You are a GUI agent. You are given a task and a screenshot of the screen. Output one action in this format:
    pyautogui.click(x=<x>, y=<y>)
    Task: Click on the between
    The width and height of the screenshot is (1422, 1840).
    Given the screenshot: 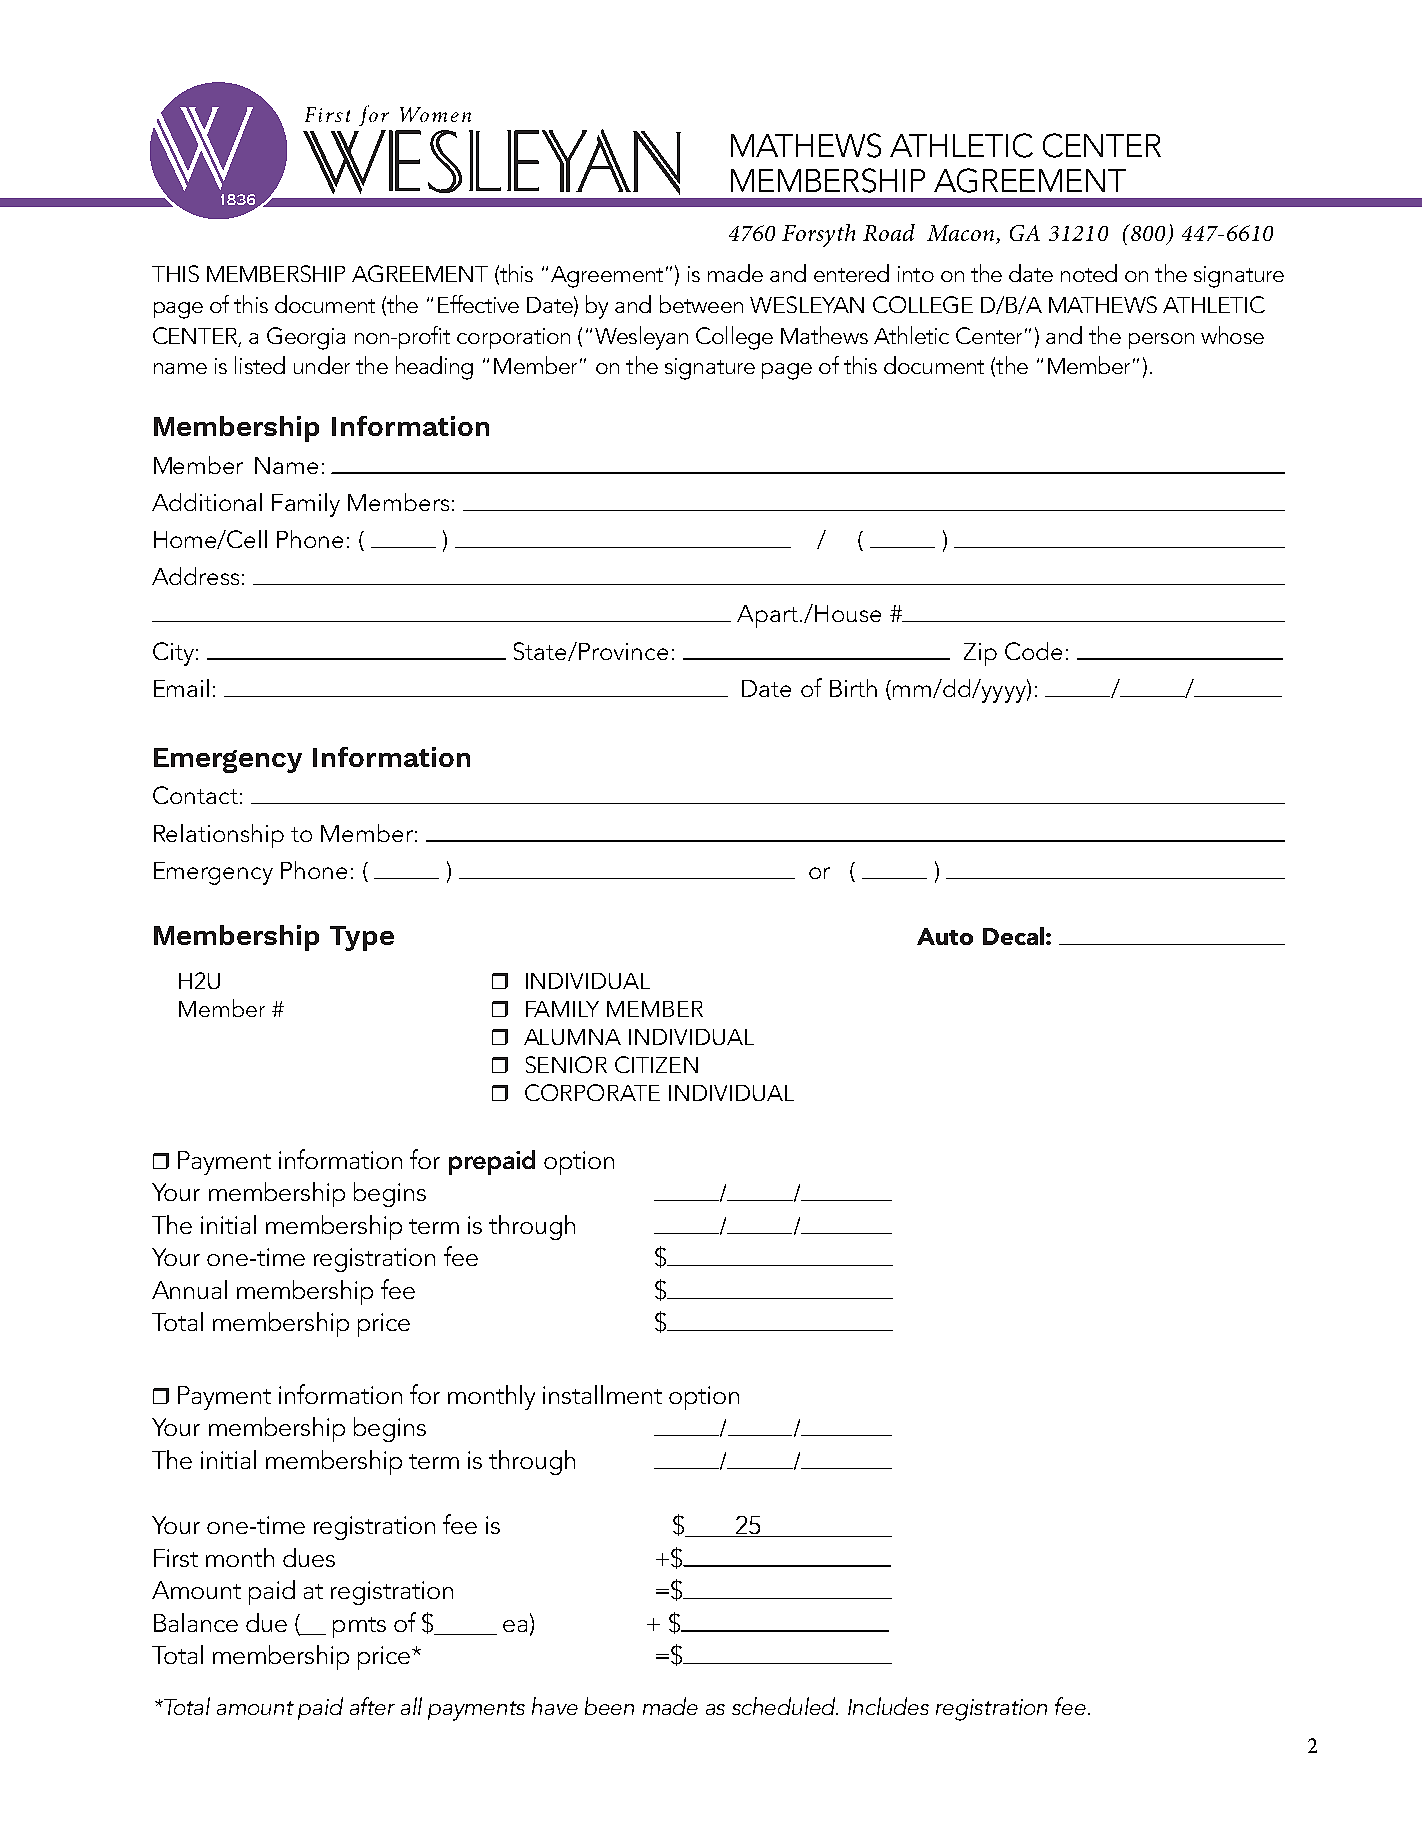 What is the action you would take?
    pyautogui.click(x=701, y=304)
